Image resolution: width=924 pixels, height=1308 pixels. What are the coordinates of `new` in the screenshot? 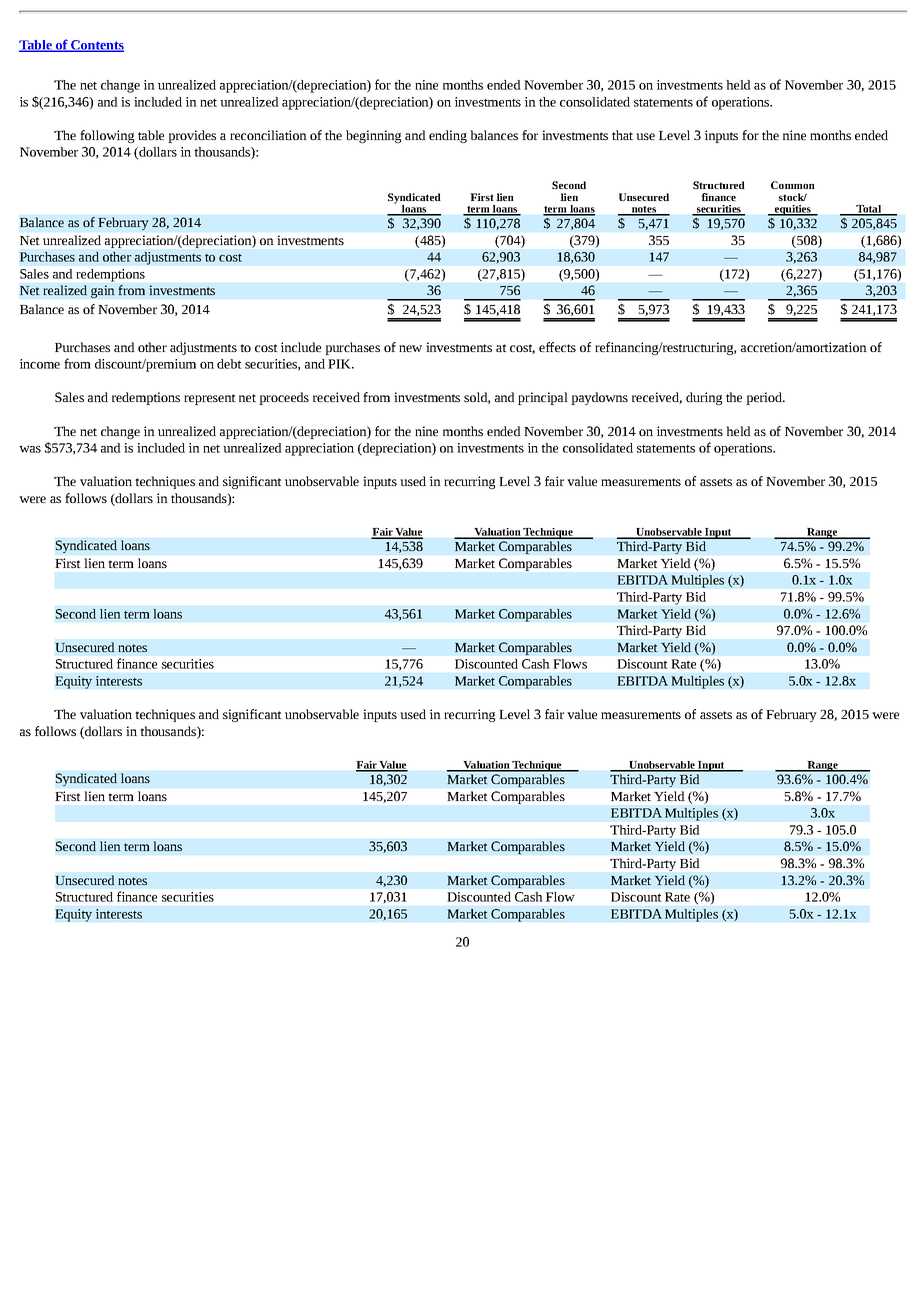 It's located at (410, 348).
